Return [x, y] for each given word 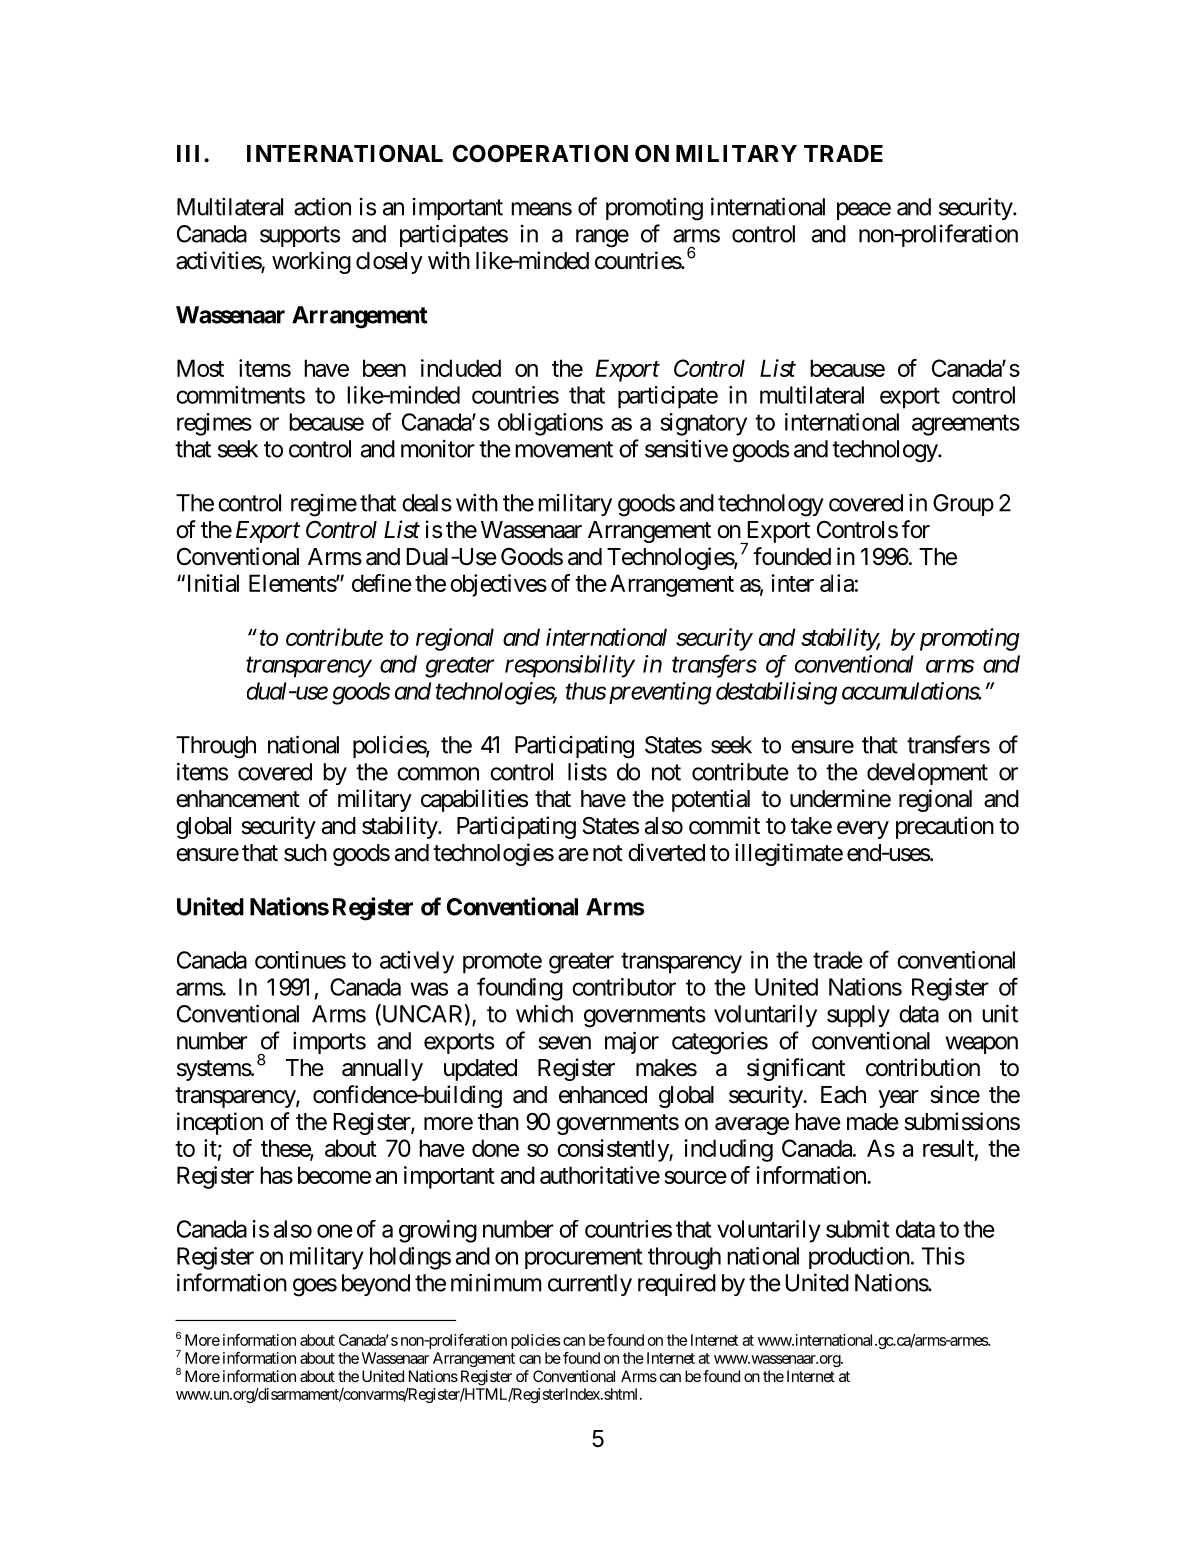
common [438, 774]
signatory [703, 424]
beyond [376, 1285]
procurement [584, 1258]
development [927, 774]
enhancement [238, 799]
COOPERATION [540, 153]
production [859, 1258]
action [322, 206]
